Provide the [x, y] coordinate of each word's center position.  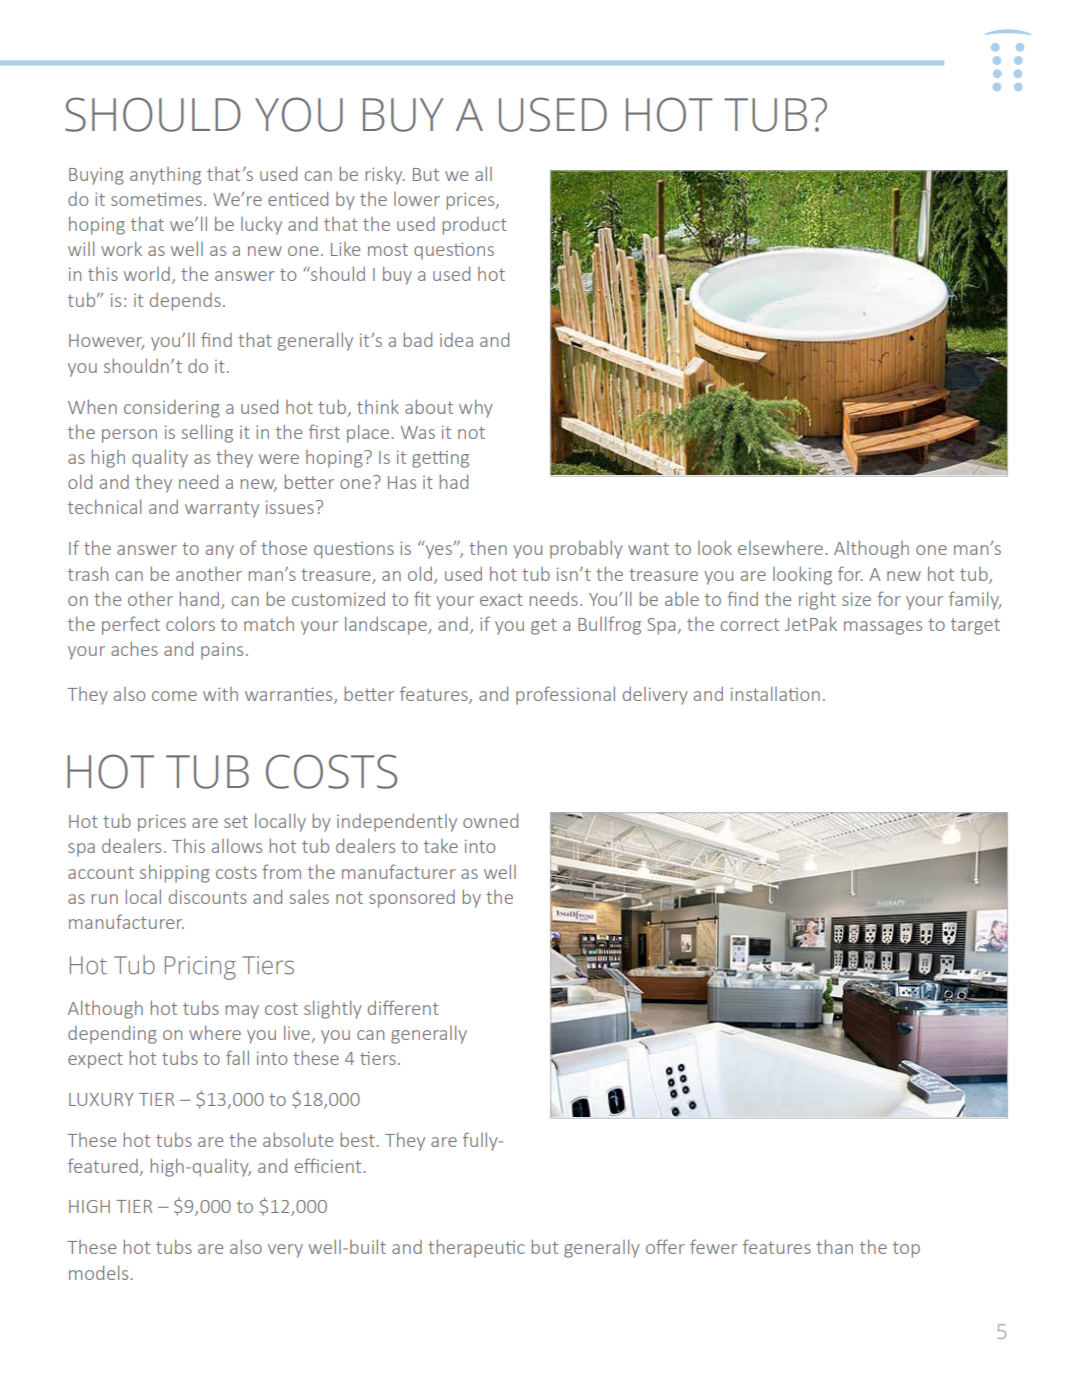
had [454, 481]
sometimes [156, 199]
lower [417, 199]
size [856, 599]
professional [565, 695]
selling [207, 433]
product [475, 226]
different [403, 1007]
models [98, 1272]
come [174, 696]
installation [775, 693]
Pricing [200, 968]
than [834, 1246]
